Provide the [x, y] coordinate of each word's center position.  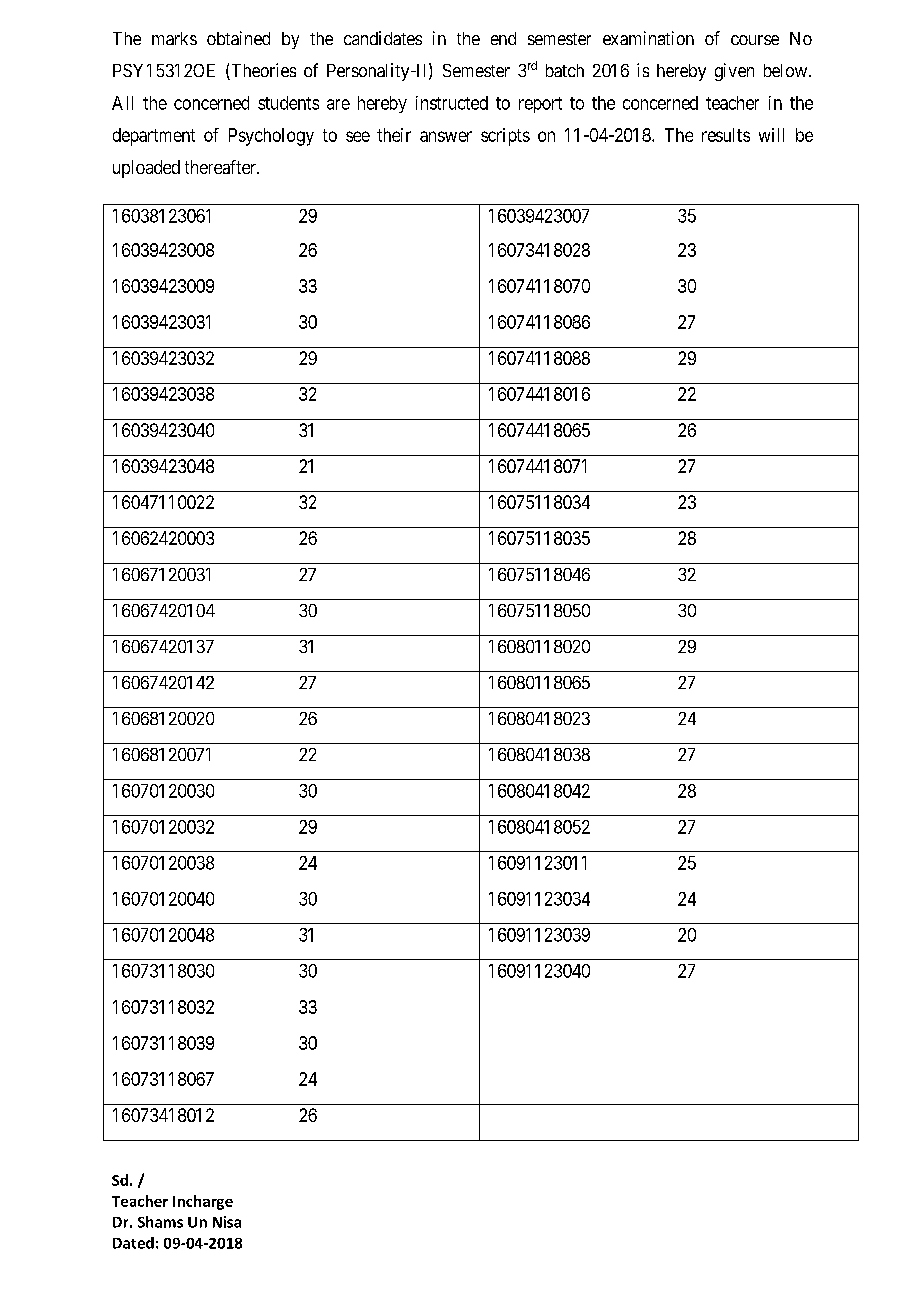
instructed [452, 103]
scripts [505, 137]
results [726, 135]
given [734, 72]
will [771, 135]
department [154, 137]
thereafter [221, 167]
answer [446, 136]
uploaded [146, 169]
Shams [160, 1222]
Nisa [227, 1222]
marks [174, 38]
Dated [133, 1243]
